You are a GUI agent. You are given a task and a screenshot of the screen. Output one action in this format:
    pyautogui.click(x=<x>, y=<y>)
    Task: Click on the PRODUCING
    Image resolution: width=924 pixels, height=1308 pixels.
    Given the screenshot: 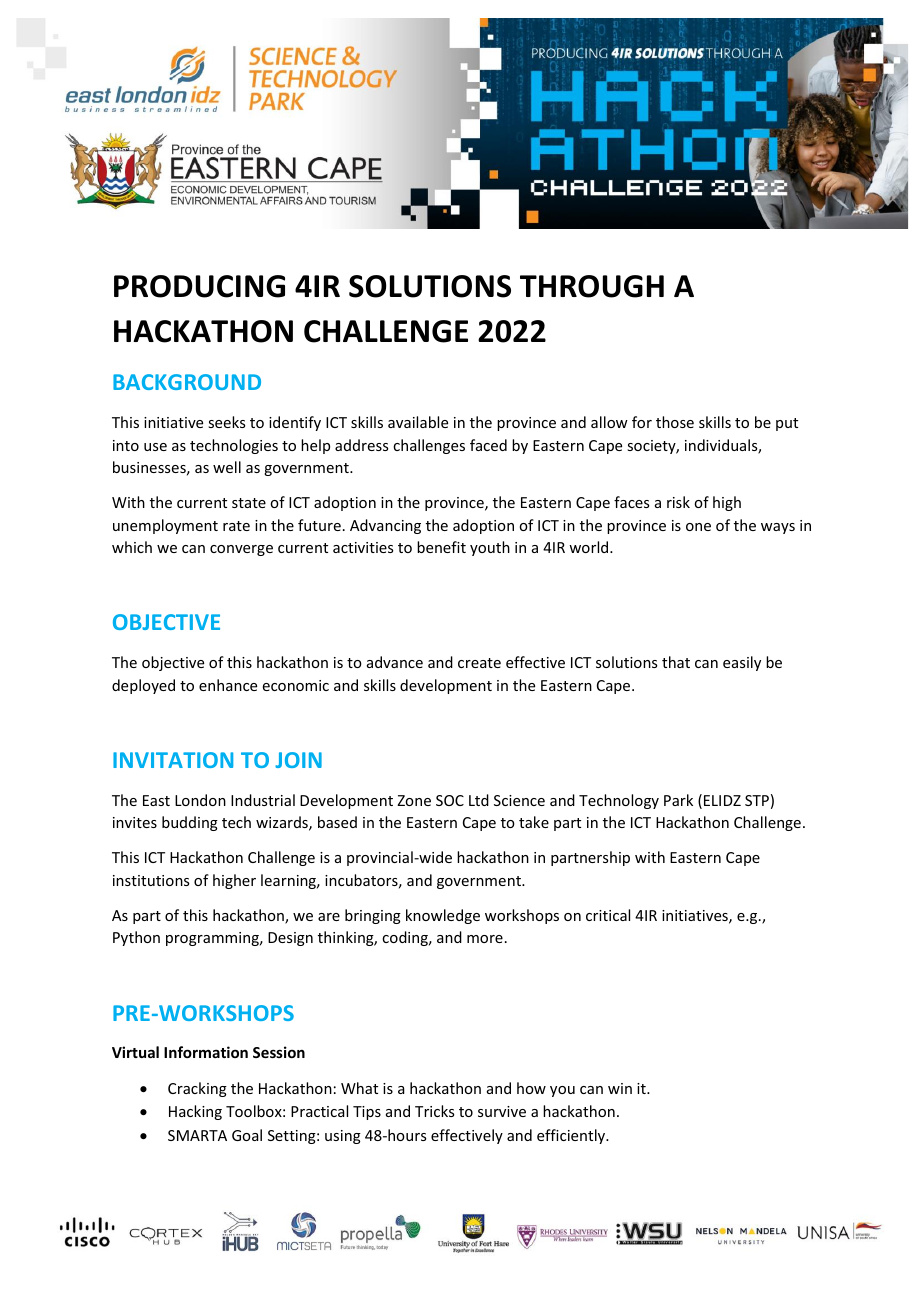 What is the action you would take?
    pyautogui.click(x=199, y=286)
